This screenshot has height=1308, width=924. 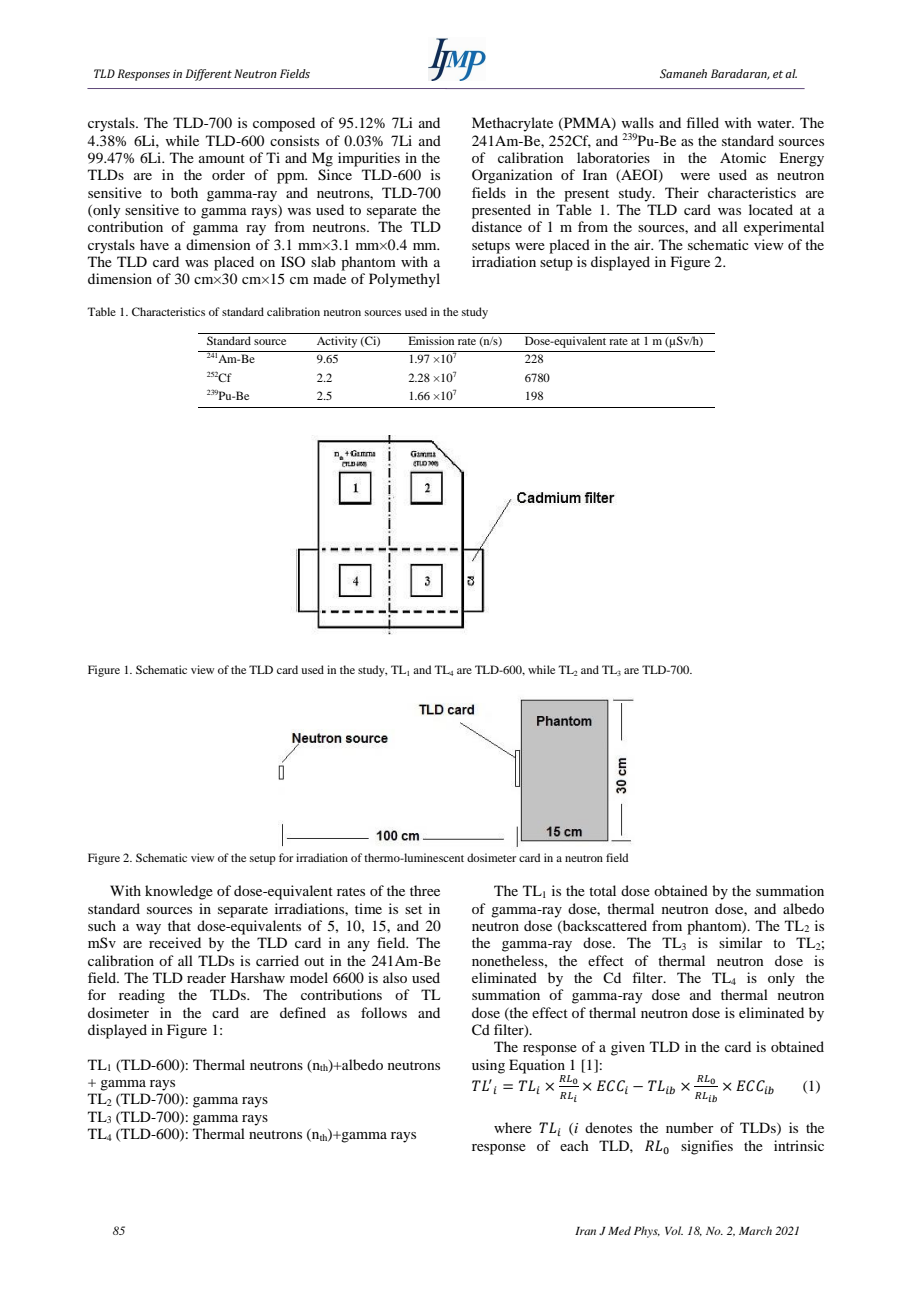 What do you see at coordinates (702, 122) in the screenshot?
I see `filled` at bounding box center [702, 122].
